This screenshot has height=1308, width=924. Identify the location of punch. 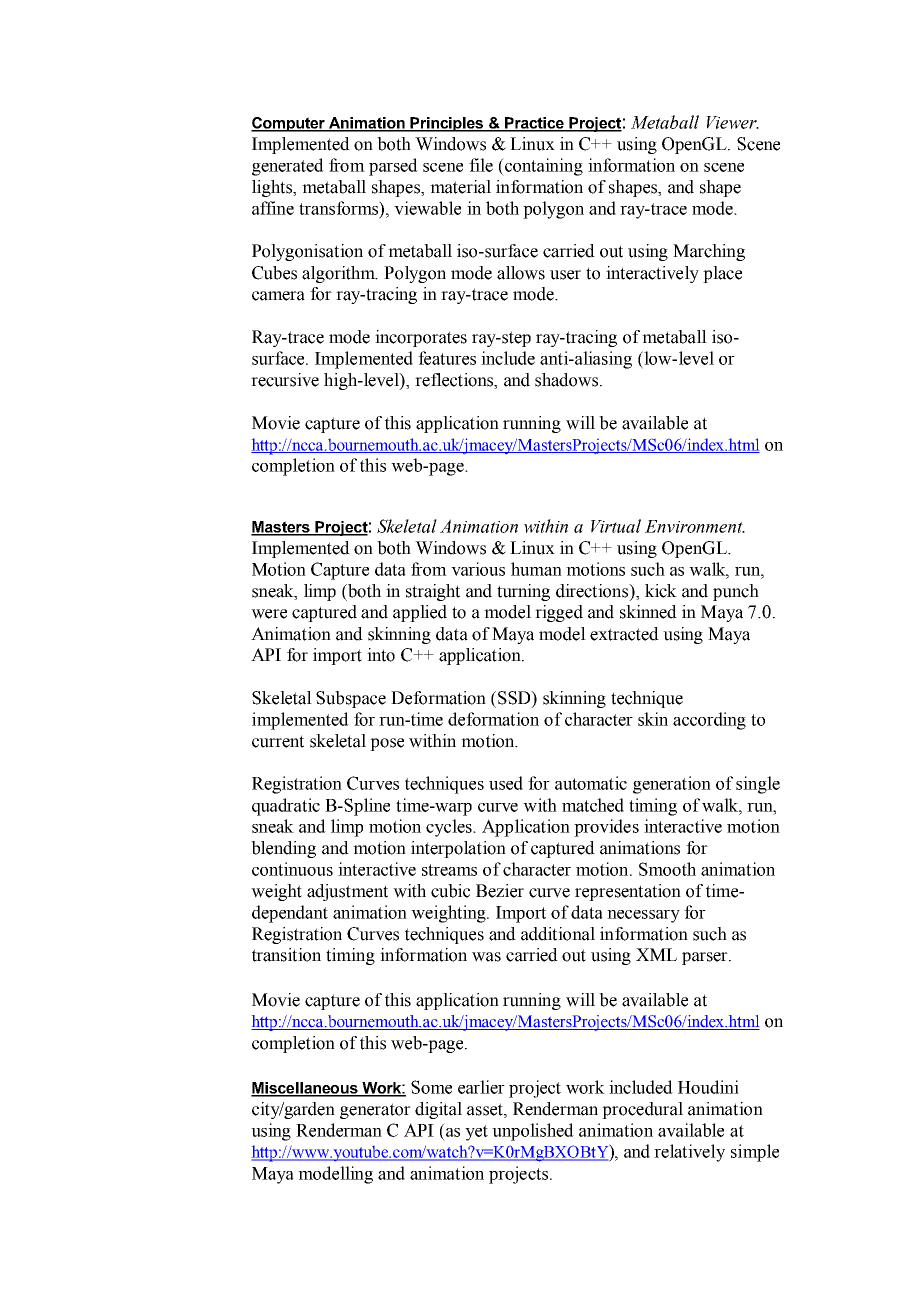
(736, 592).
